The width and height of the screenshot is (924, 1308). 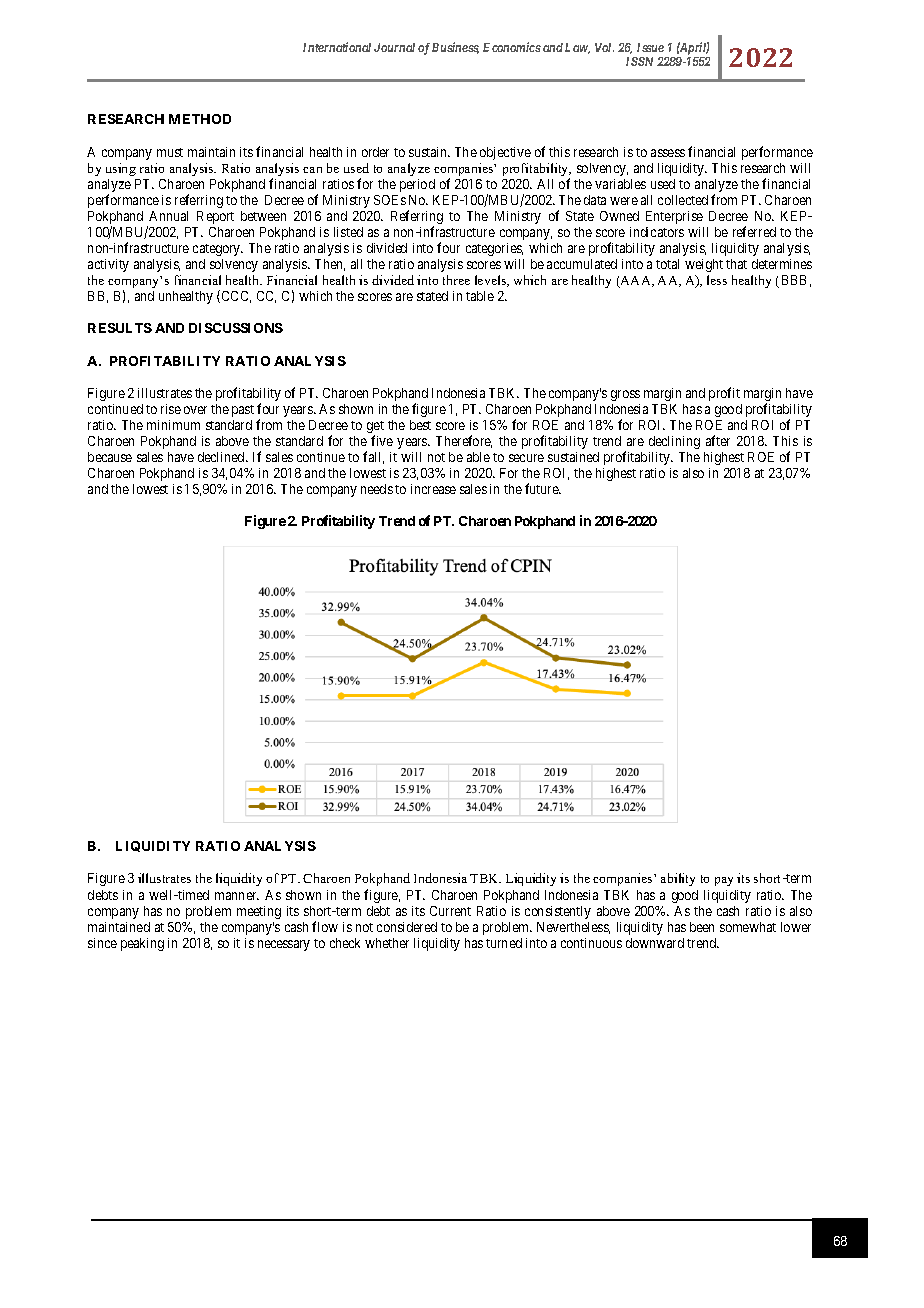 What do you see at coordinates (650, 47) in the screenshot?
I see `Issue` at bounding box center [650, 47].
